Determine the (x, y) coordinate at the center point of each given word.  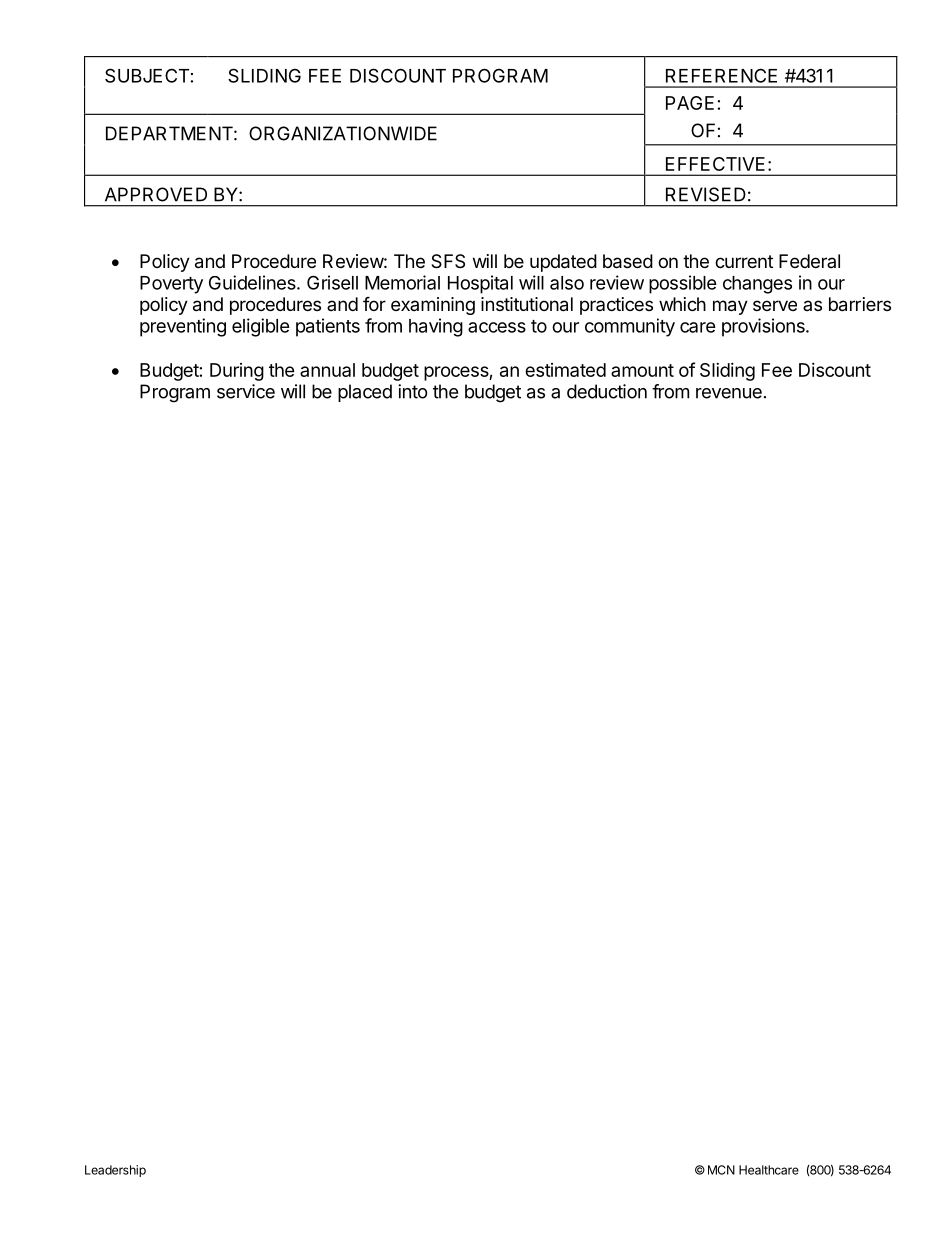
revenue (729, 393)
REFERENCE (721, 75)
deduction (607, 391)
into (413, 391)
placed (365, 393)
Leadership (115, 1171)
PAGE (690, 103)
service (246, 391)
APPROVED (156, 194)
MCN (721, 1170)
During (237, 372)
